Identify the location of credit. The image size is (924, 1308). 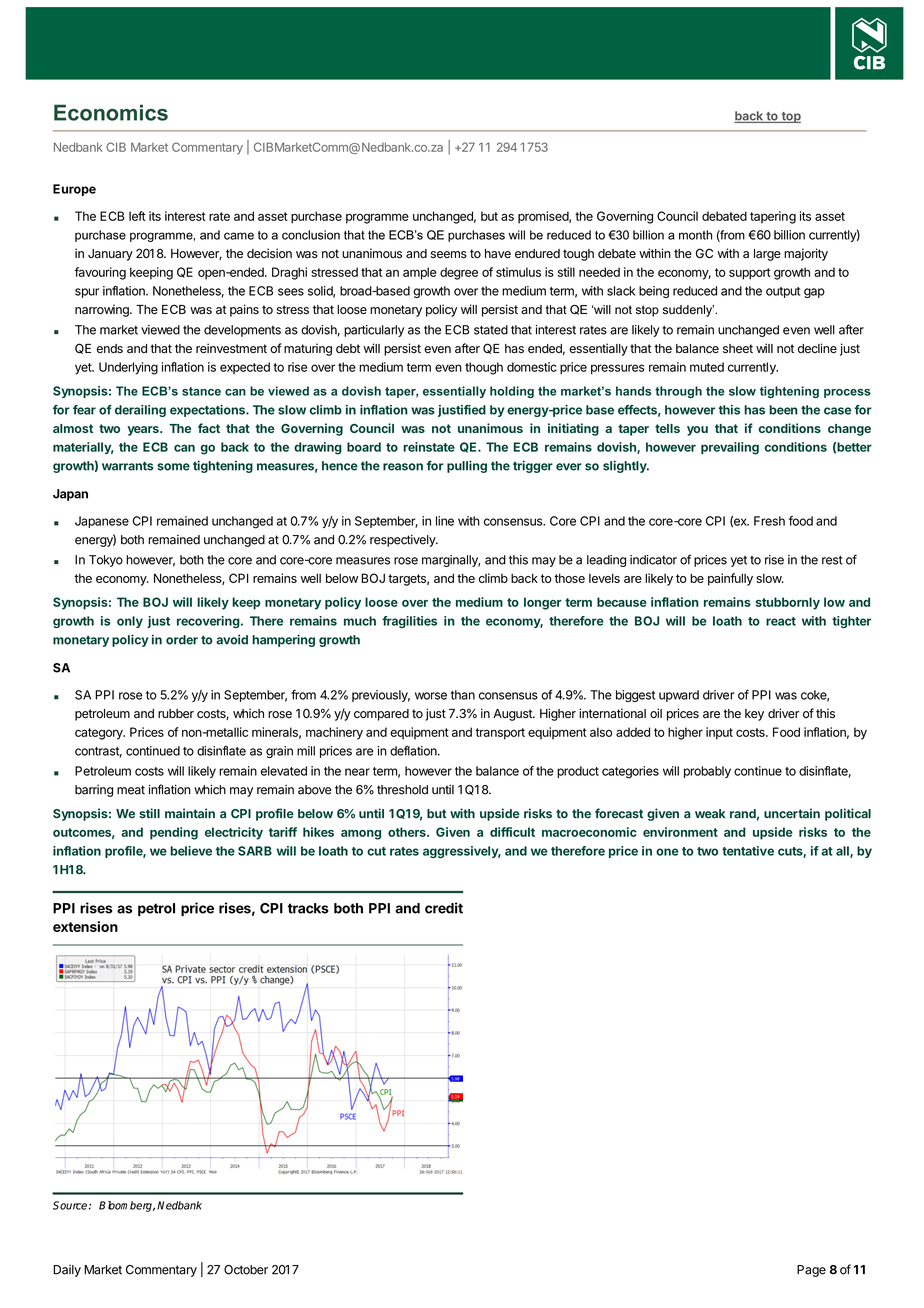
(444, 908).
